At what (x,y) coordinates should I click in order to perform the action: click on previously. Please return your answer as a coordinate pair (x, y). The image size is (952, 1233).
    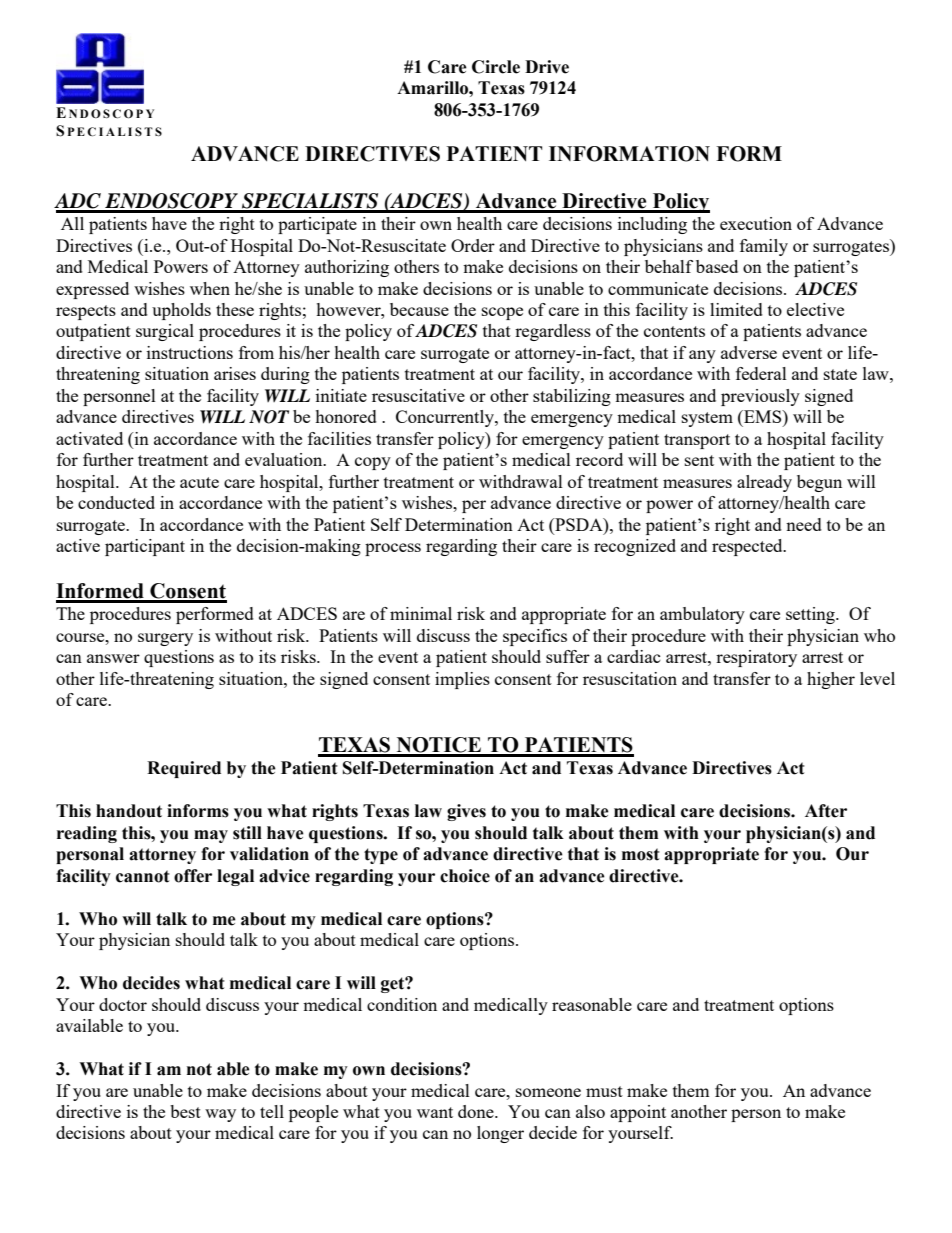
    Looking at the image, I should click on (760, 397).
